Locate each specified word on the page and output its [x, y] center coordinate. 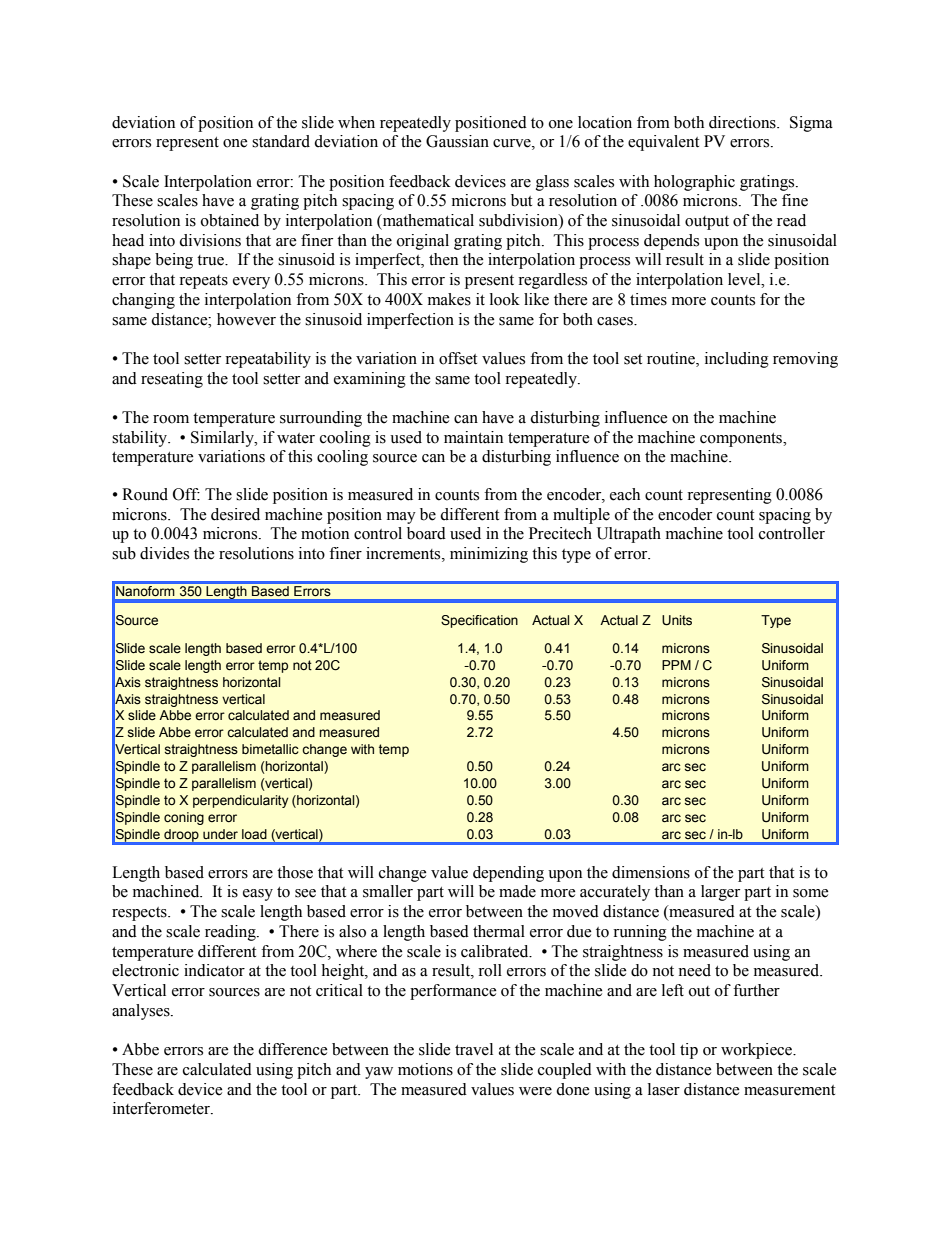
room [171, 419]
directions [743, 122]
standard [281, 141]
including [737, 360]
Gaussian [457, 141]
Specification [479, 621]
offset [458, 358]
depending [508, 874]
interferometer [162, 1108]
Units [677, 620]
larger [720, 893]
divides [164, 553]
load [254, 834]
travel [474, 1049]
